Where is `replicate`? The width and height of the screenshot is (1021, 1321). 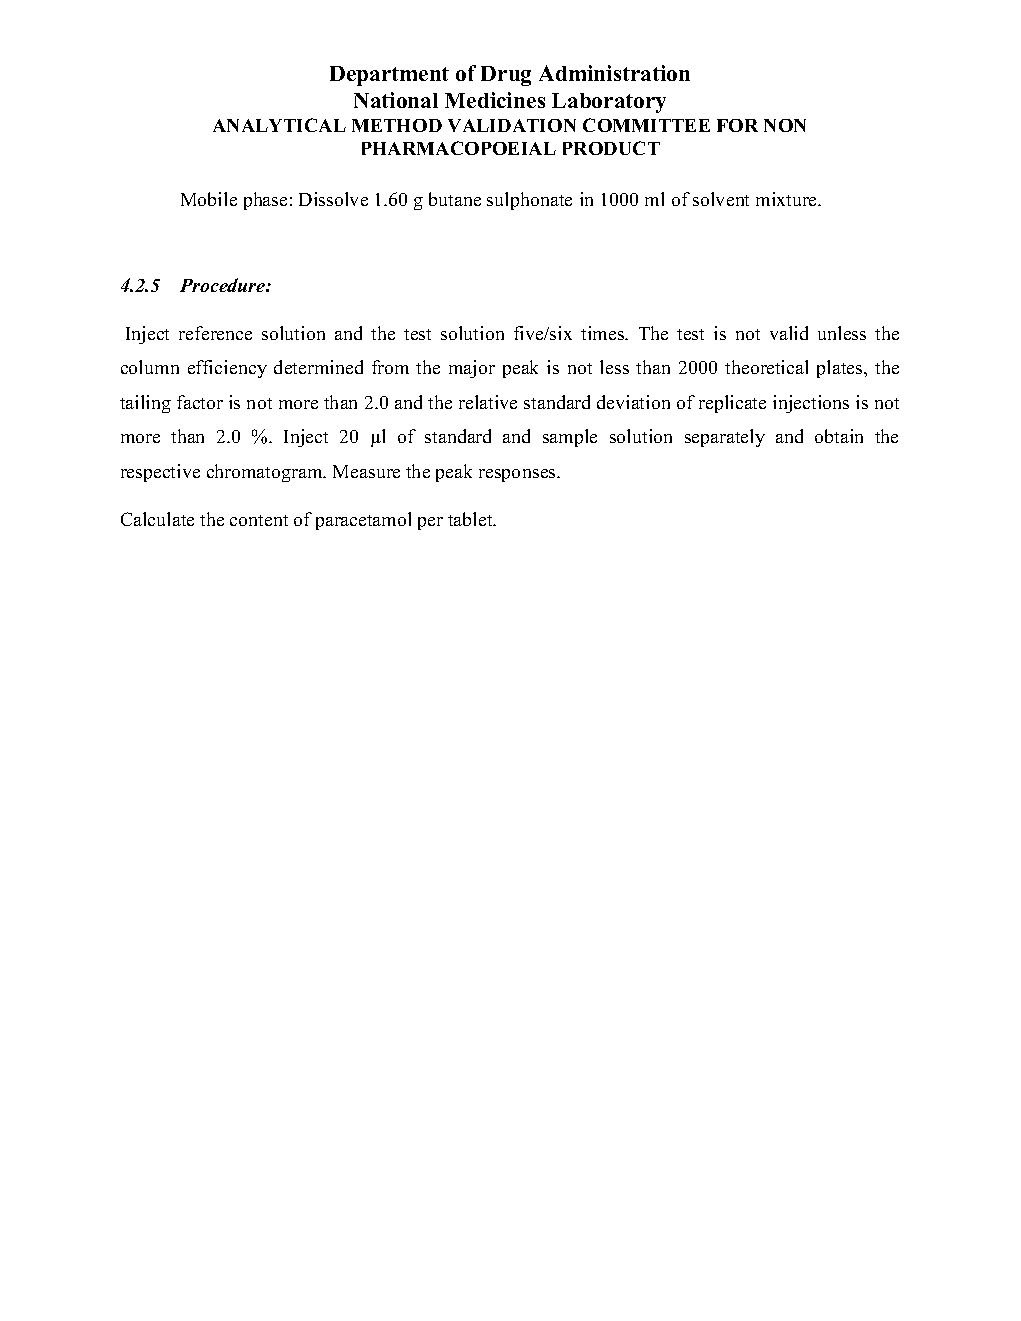 replicate is located at coordinates (732, 404).
